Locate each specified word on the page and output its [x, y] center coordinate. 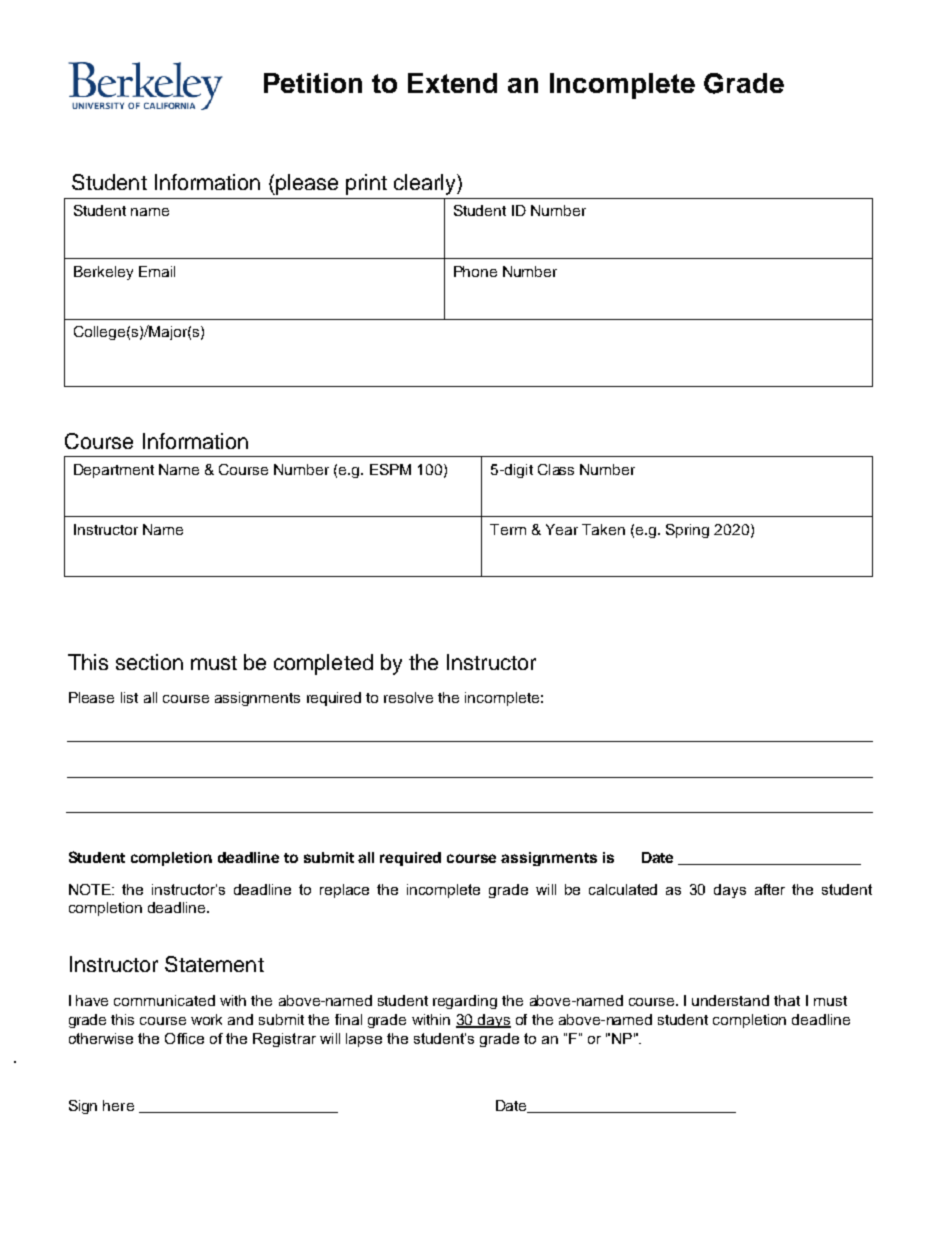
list [129, 697]
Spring [687, 531]
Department [114, 471]
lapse [364, 1040]
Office [184, 1038]
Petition [313, 83]
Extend [452, 83]
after [770, 889]
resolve [408, 697]
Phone [475, 271]
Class [556, 469]
